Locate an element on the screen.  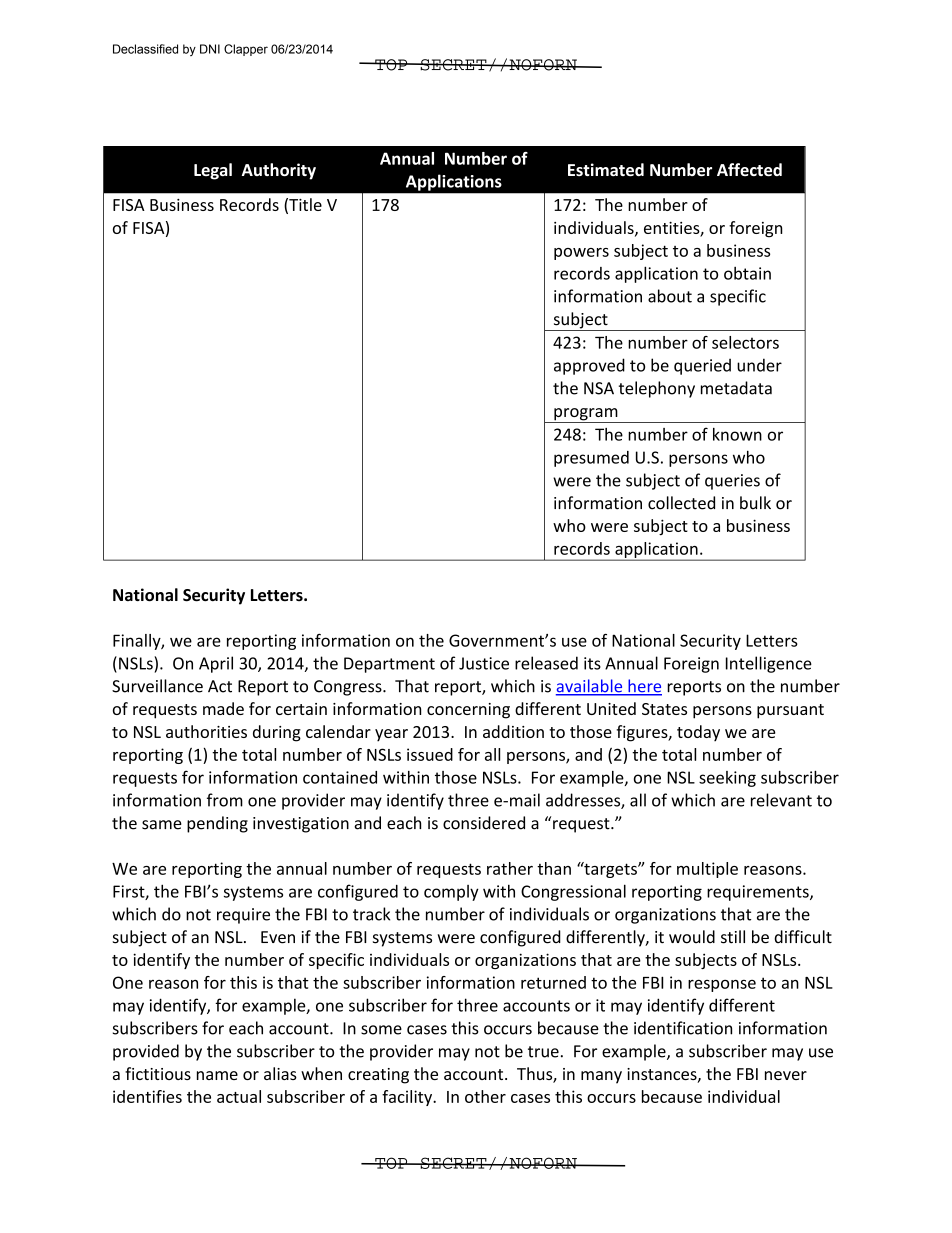
name is located at coordinates (217, 1075).
